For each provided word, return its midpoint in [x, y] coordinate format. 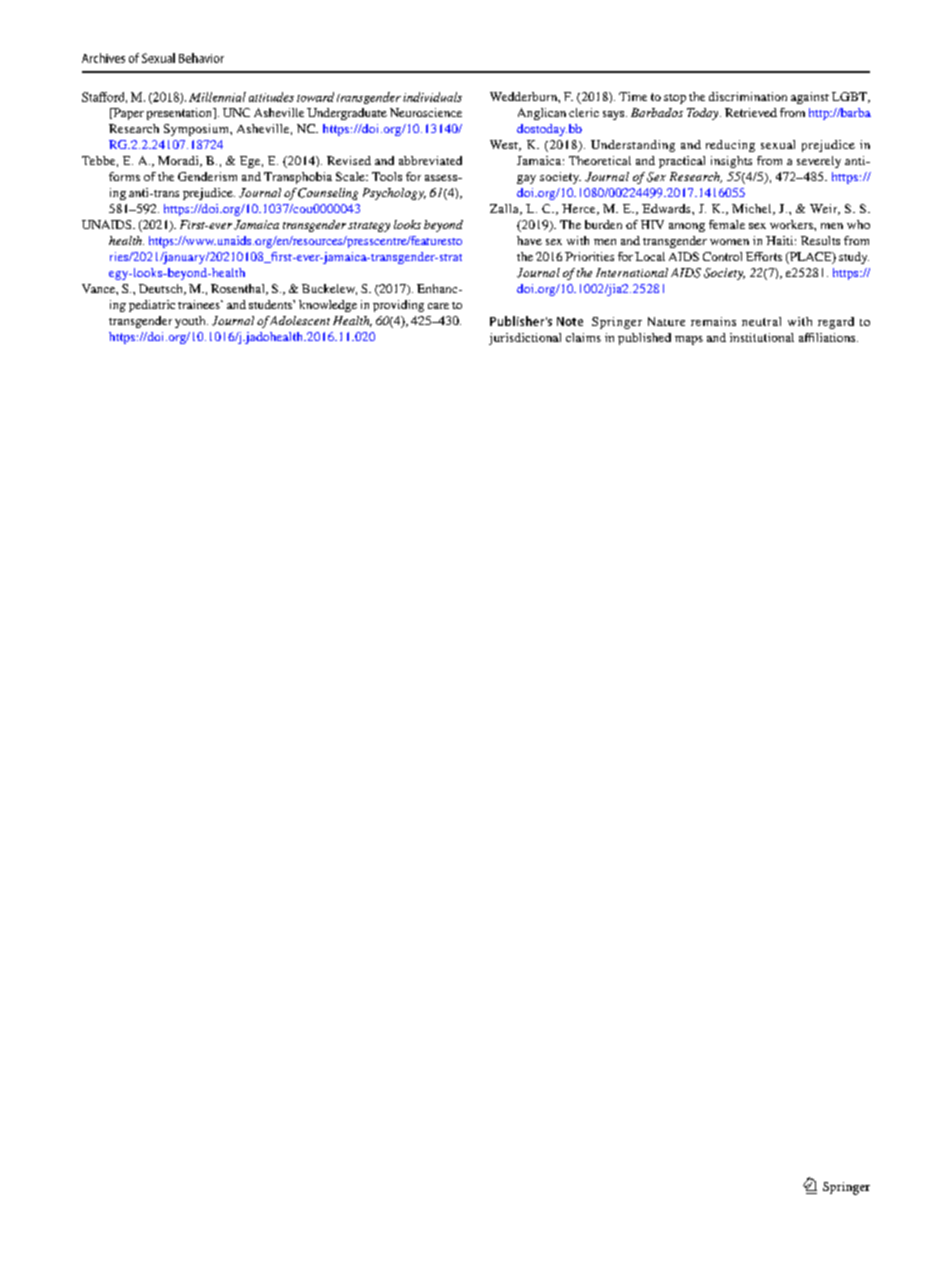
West [505, 145]
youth [191, 322]
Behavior [201, 58]
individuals [432, 97]
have [529, 240]
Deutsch [162, 289]
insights [731, 162]
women [729, 242]
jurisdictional [525, 339]
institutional [762, 337]
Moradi [179, 161]
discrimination [748, 96]
